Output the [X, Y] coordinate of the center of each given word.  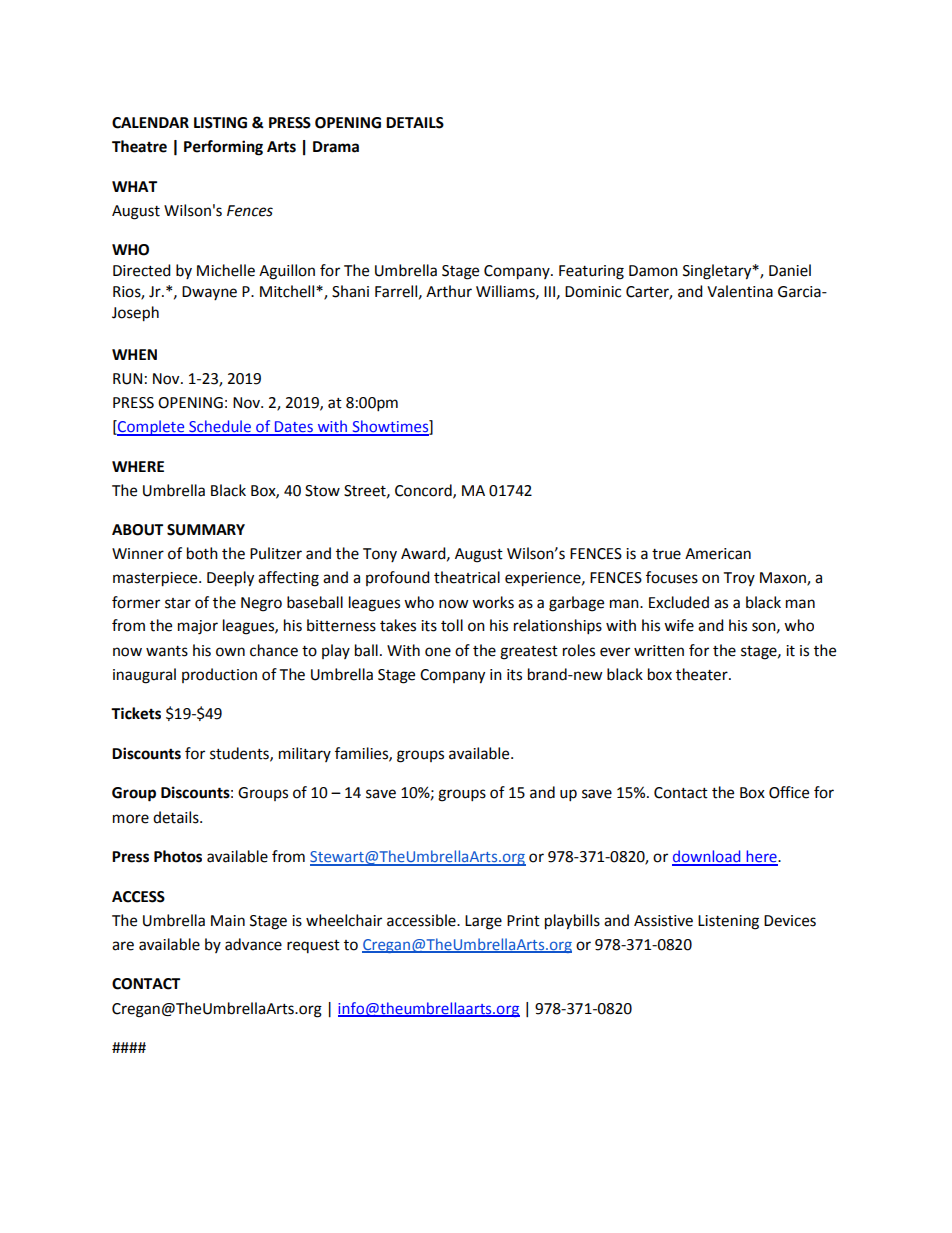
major [198, 627]
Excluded [679, 602]
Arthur [449, 291]
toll [452, 625]
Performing [223, 148]
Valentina [740, 291]
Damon [653, 271]
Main [228, 921]
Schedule [220, 427]
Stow [322, 491]
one [438, 652]
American [718, 554]
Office [789, 792]
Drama [336, 147]
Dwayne [209, 293]
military [305, 754]
